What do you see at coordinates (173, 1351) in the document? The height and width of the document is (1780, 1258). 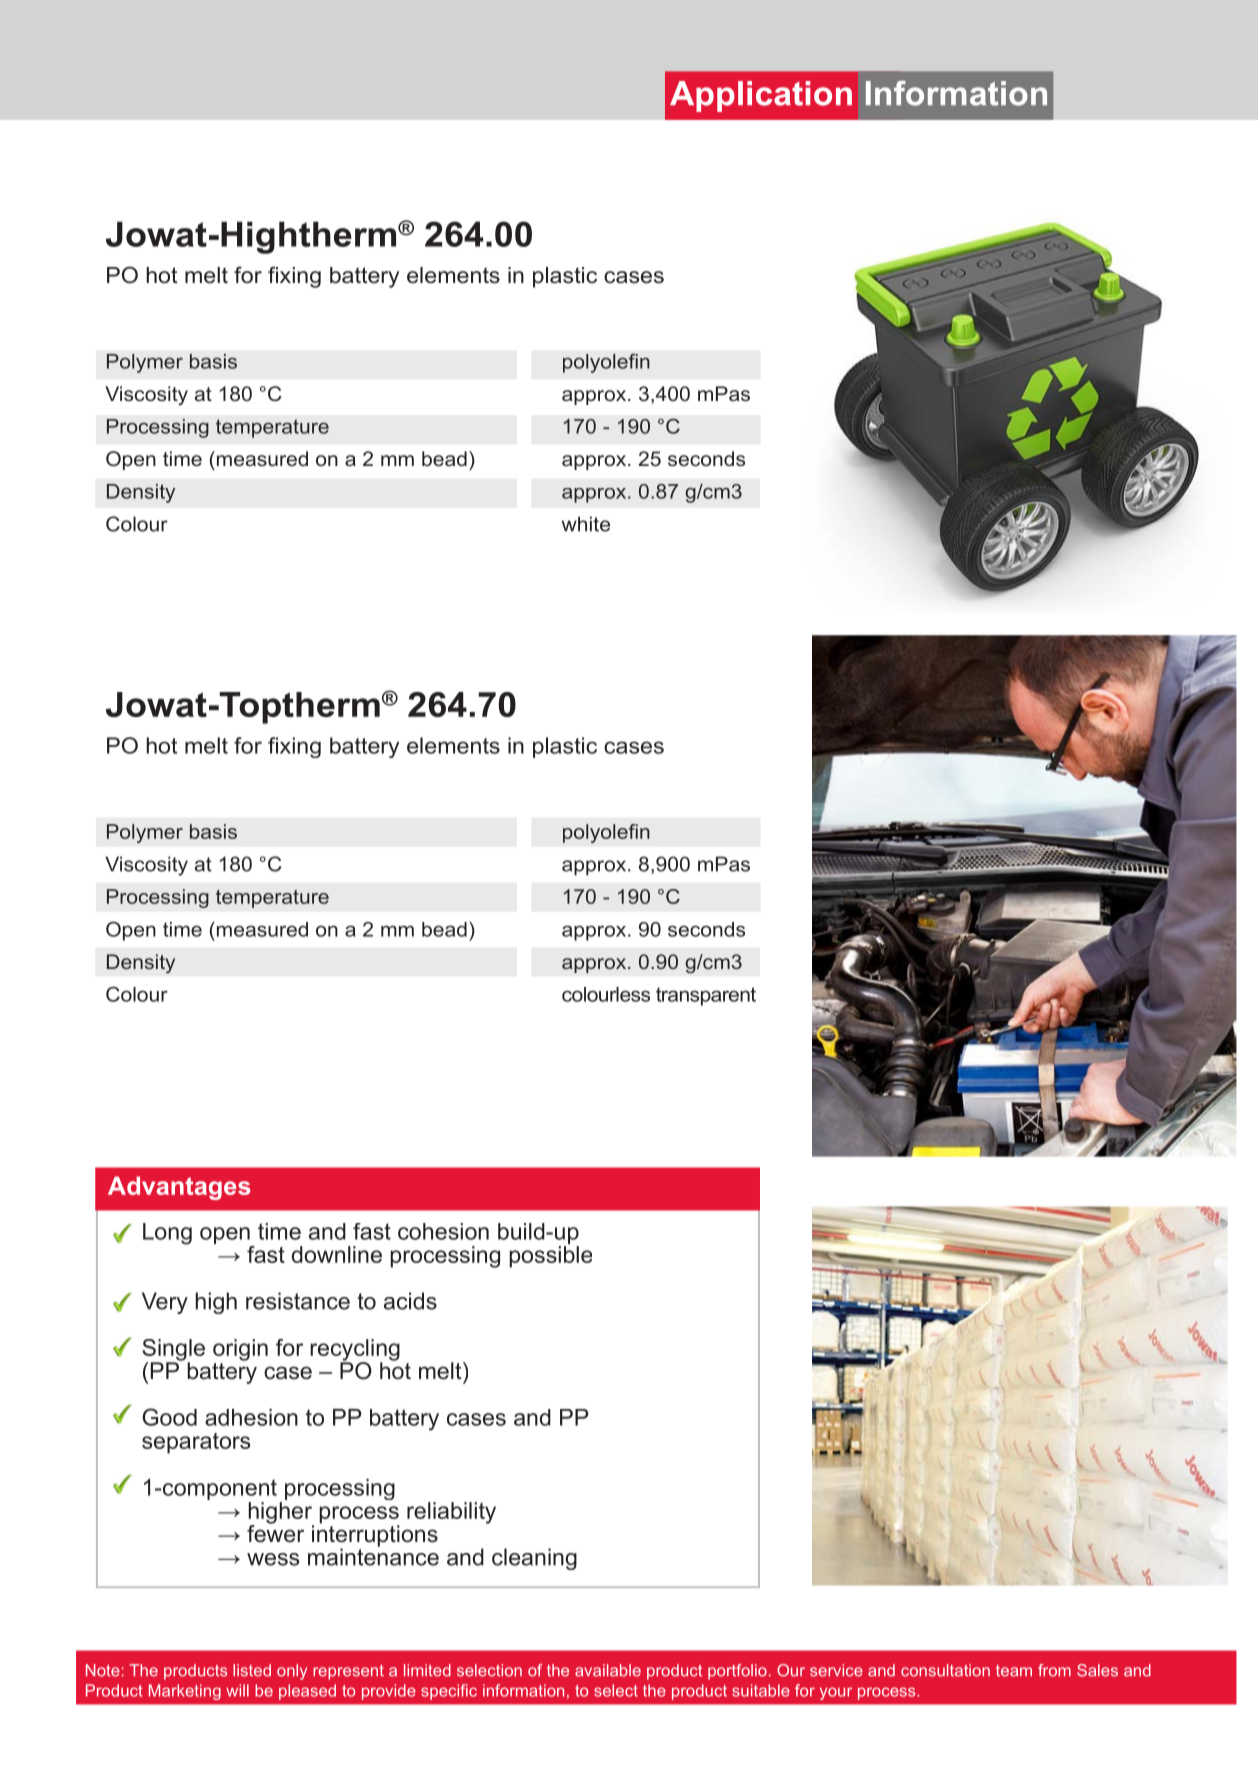 I see `Single` at bounding box center [173, 1351].
